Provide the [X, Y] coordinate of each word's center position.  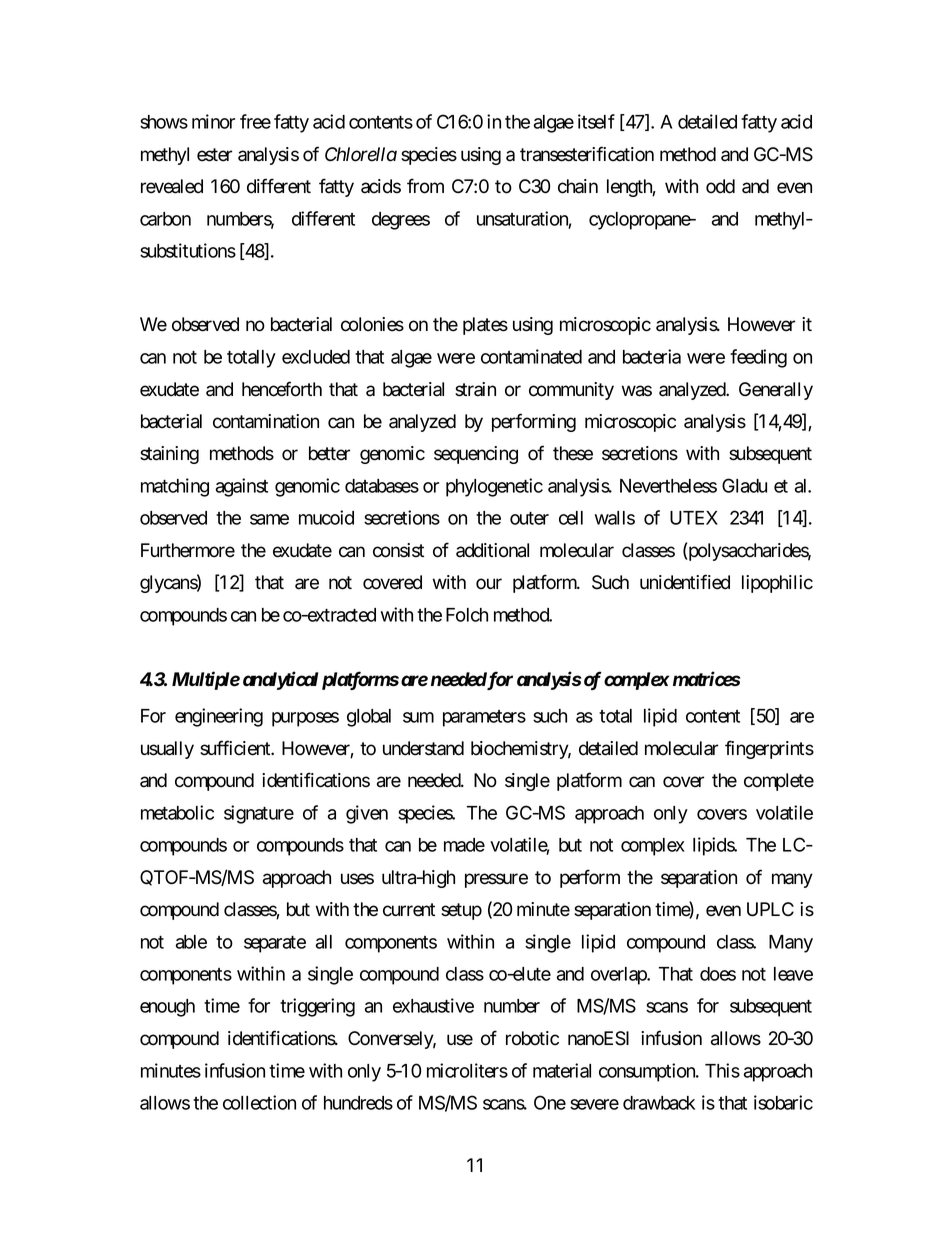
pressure [496, 880]
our [489, 584]
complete [779, 782]
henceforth [282, 389]
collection [259, 1102]
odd [720, 186]
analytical [280, 680]
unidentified [685, 582]
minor [213, 121]
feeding [758, 358]
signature [259, 814]
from [425, 186]
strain [475, 389]
